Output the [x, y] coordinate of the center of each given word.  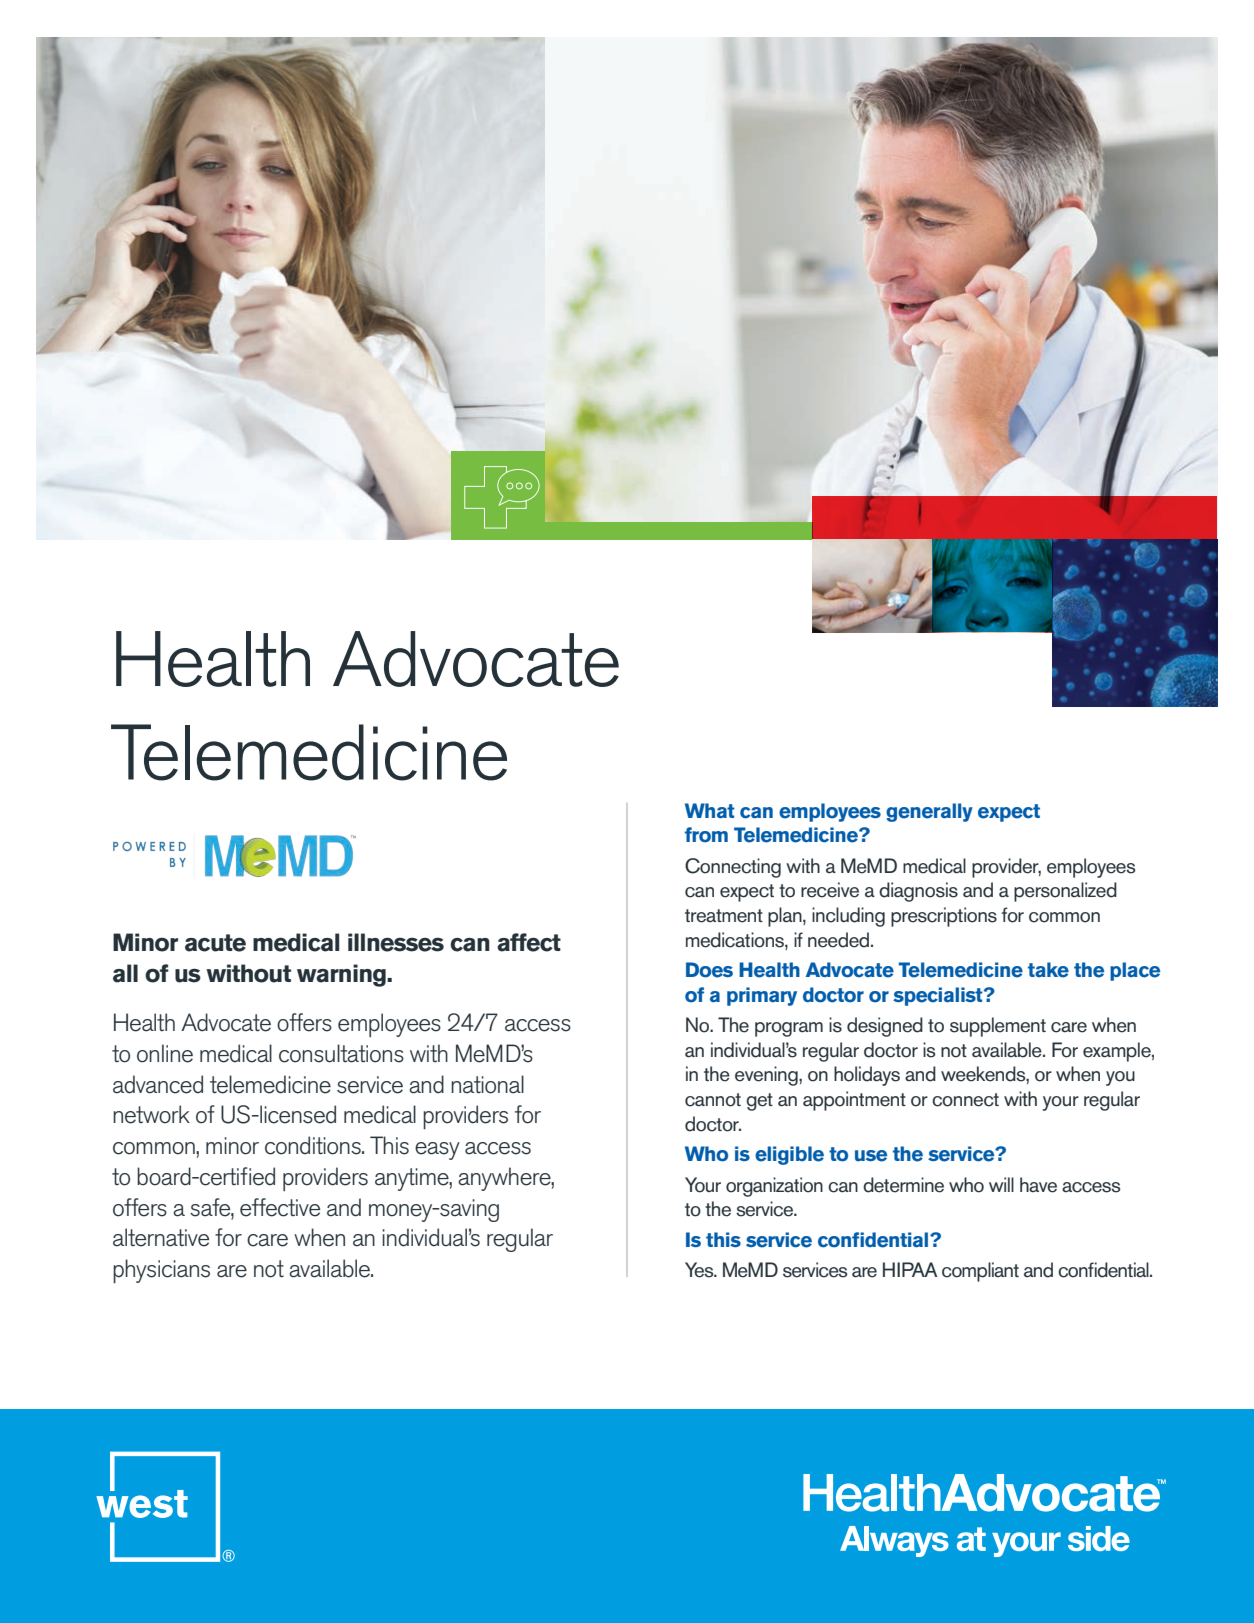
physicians [161, 1271]
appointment [854, 1101]
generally [929, 812]
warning [342, 975]
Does [709, 970]
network [151, 1114]
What [710, 810]
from [706, 835]
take [1048, 970]
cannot [713, 1100]
